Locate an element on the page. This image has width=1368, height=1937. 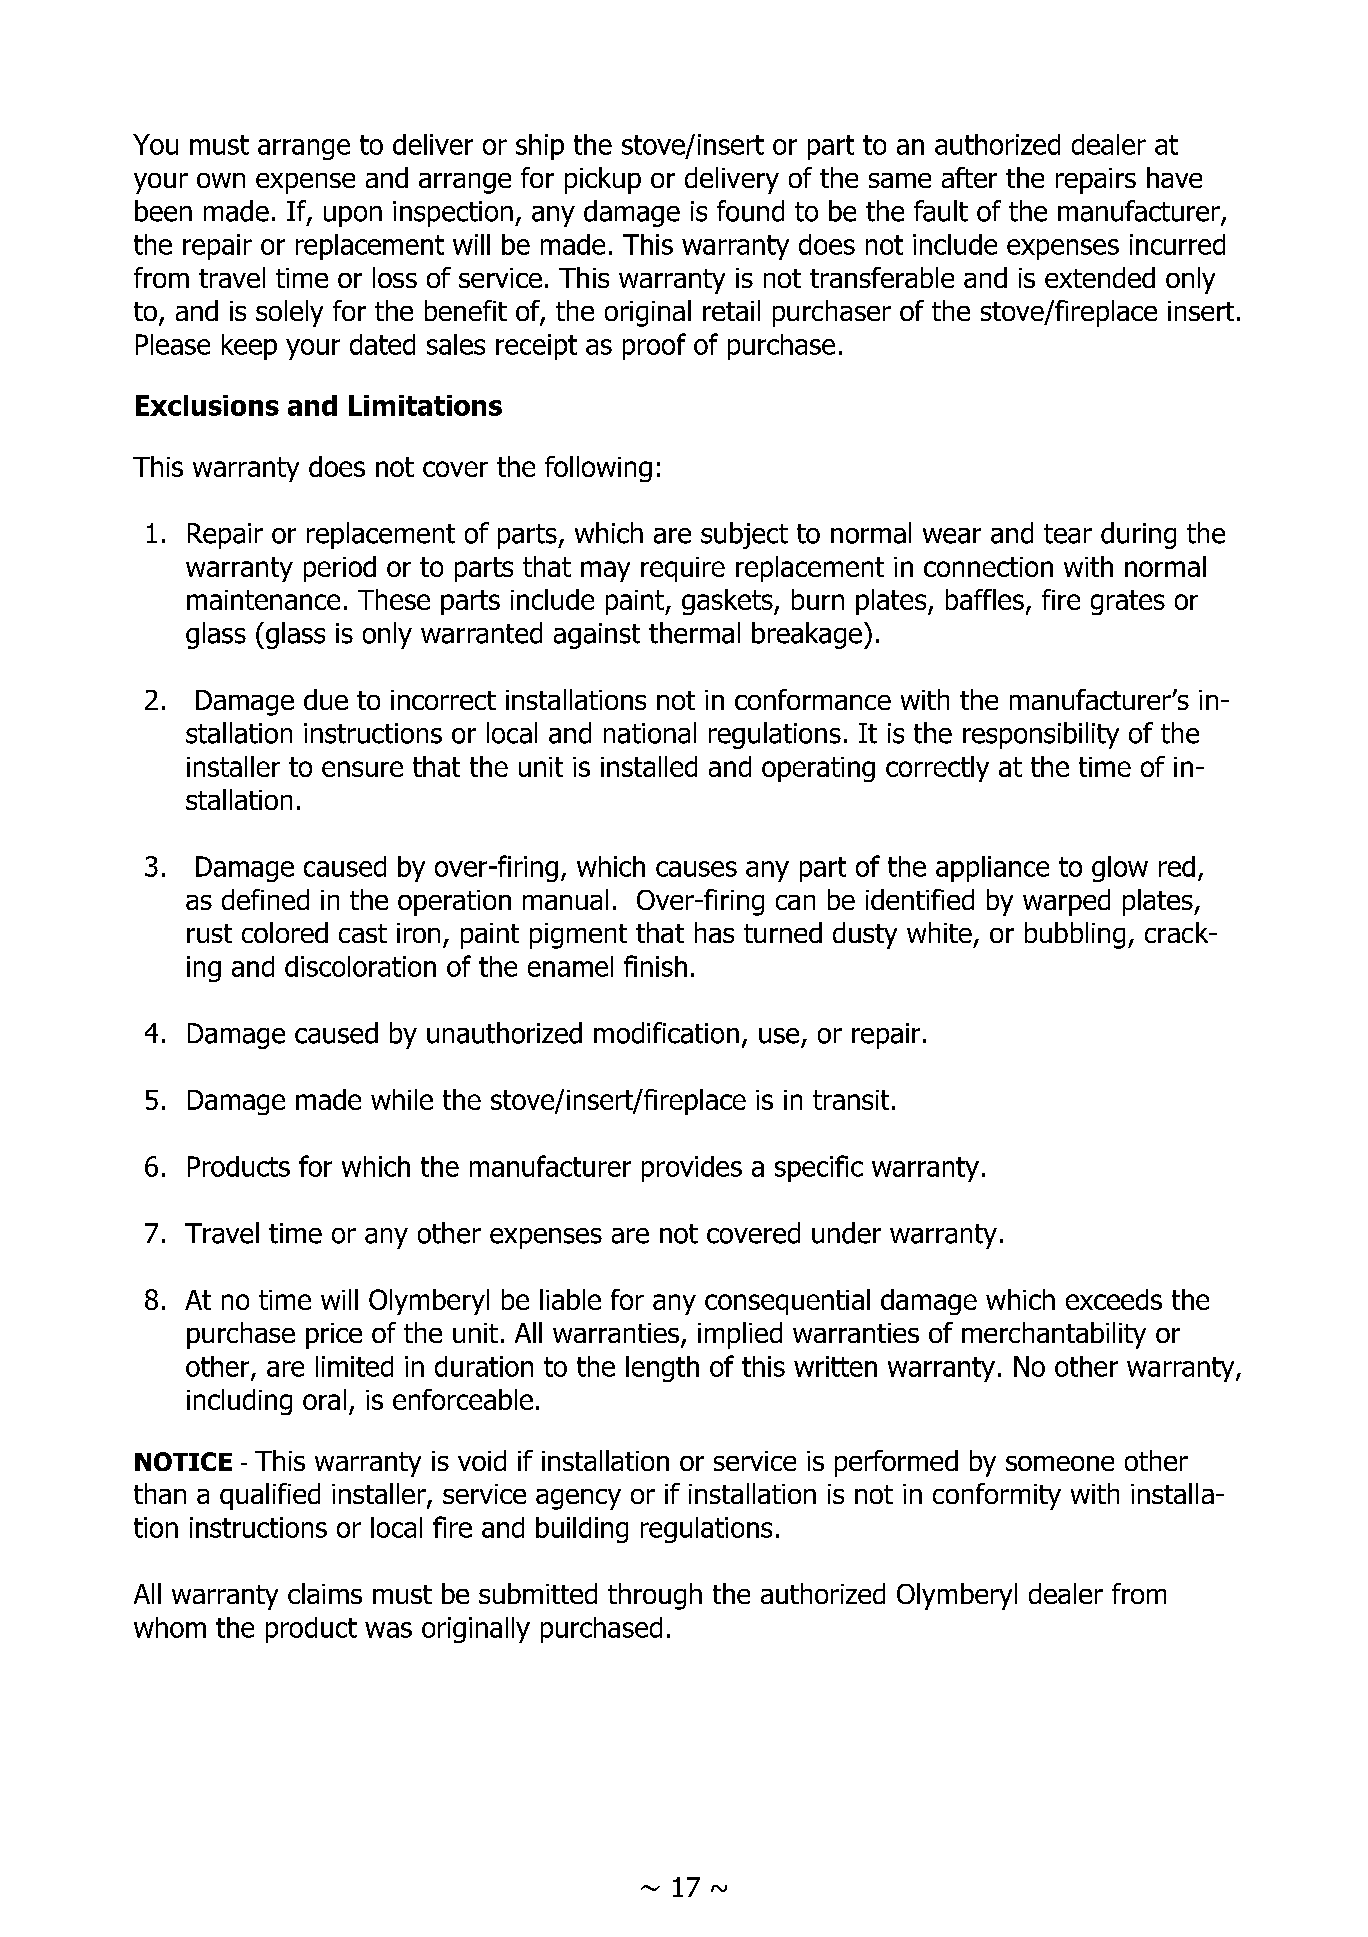
pickup is located at coordinates (603, 180).
